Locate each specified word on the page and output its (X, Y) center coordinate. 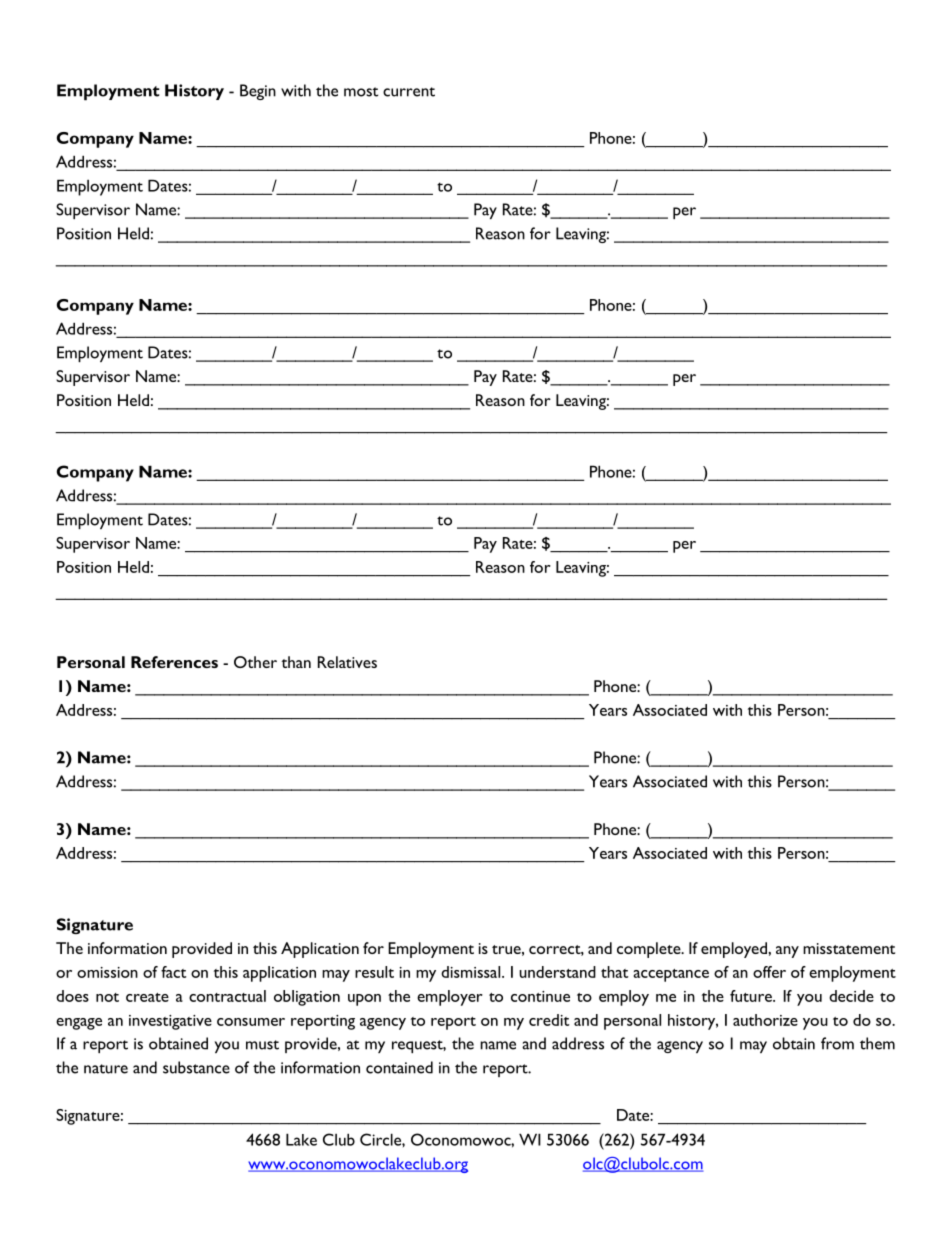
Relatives (347, 662)
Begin (258, 92)
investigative (170, 1022)
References (174, 662)
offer (769, 972)
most (361, 92)
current (409, 92)
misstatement (849, 948)
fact (173, 972)
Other (255, 662)
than (296, 662)
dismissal (470, 972)
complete (650, 950)
